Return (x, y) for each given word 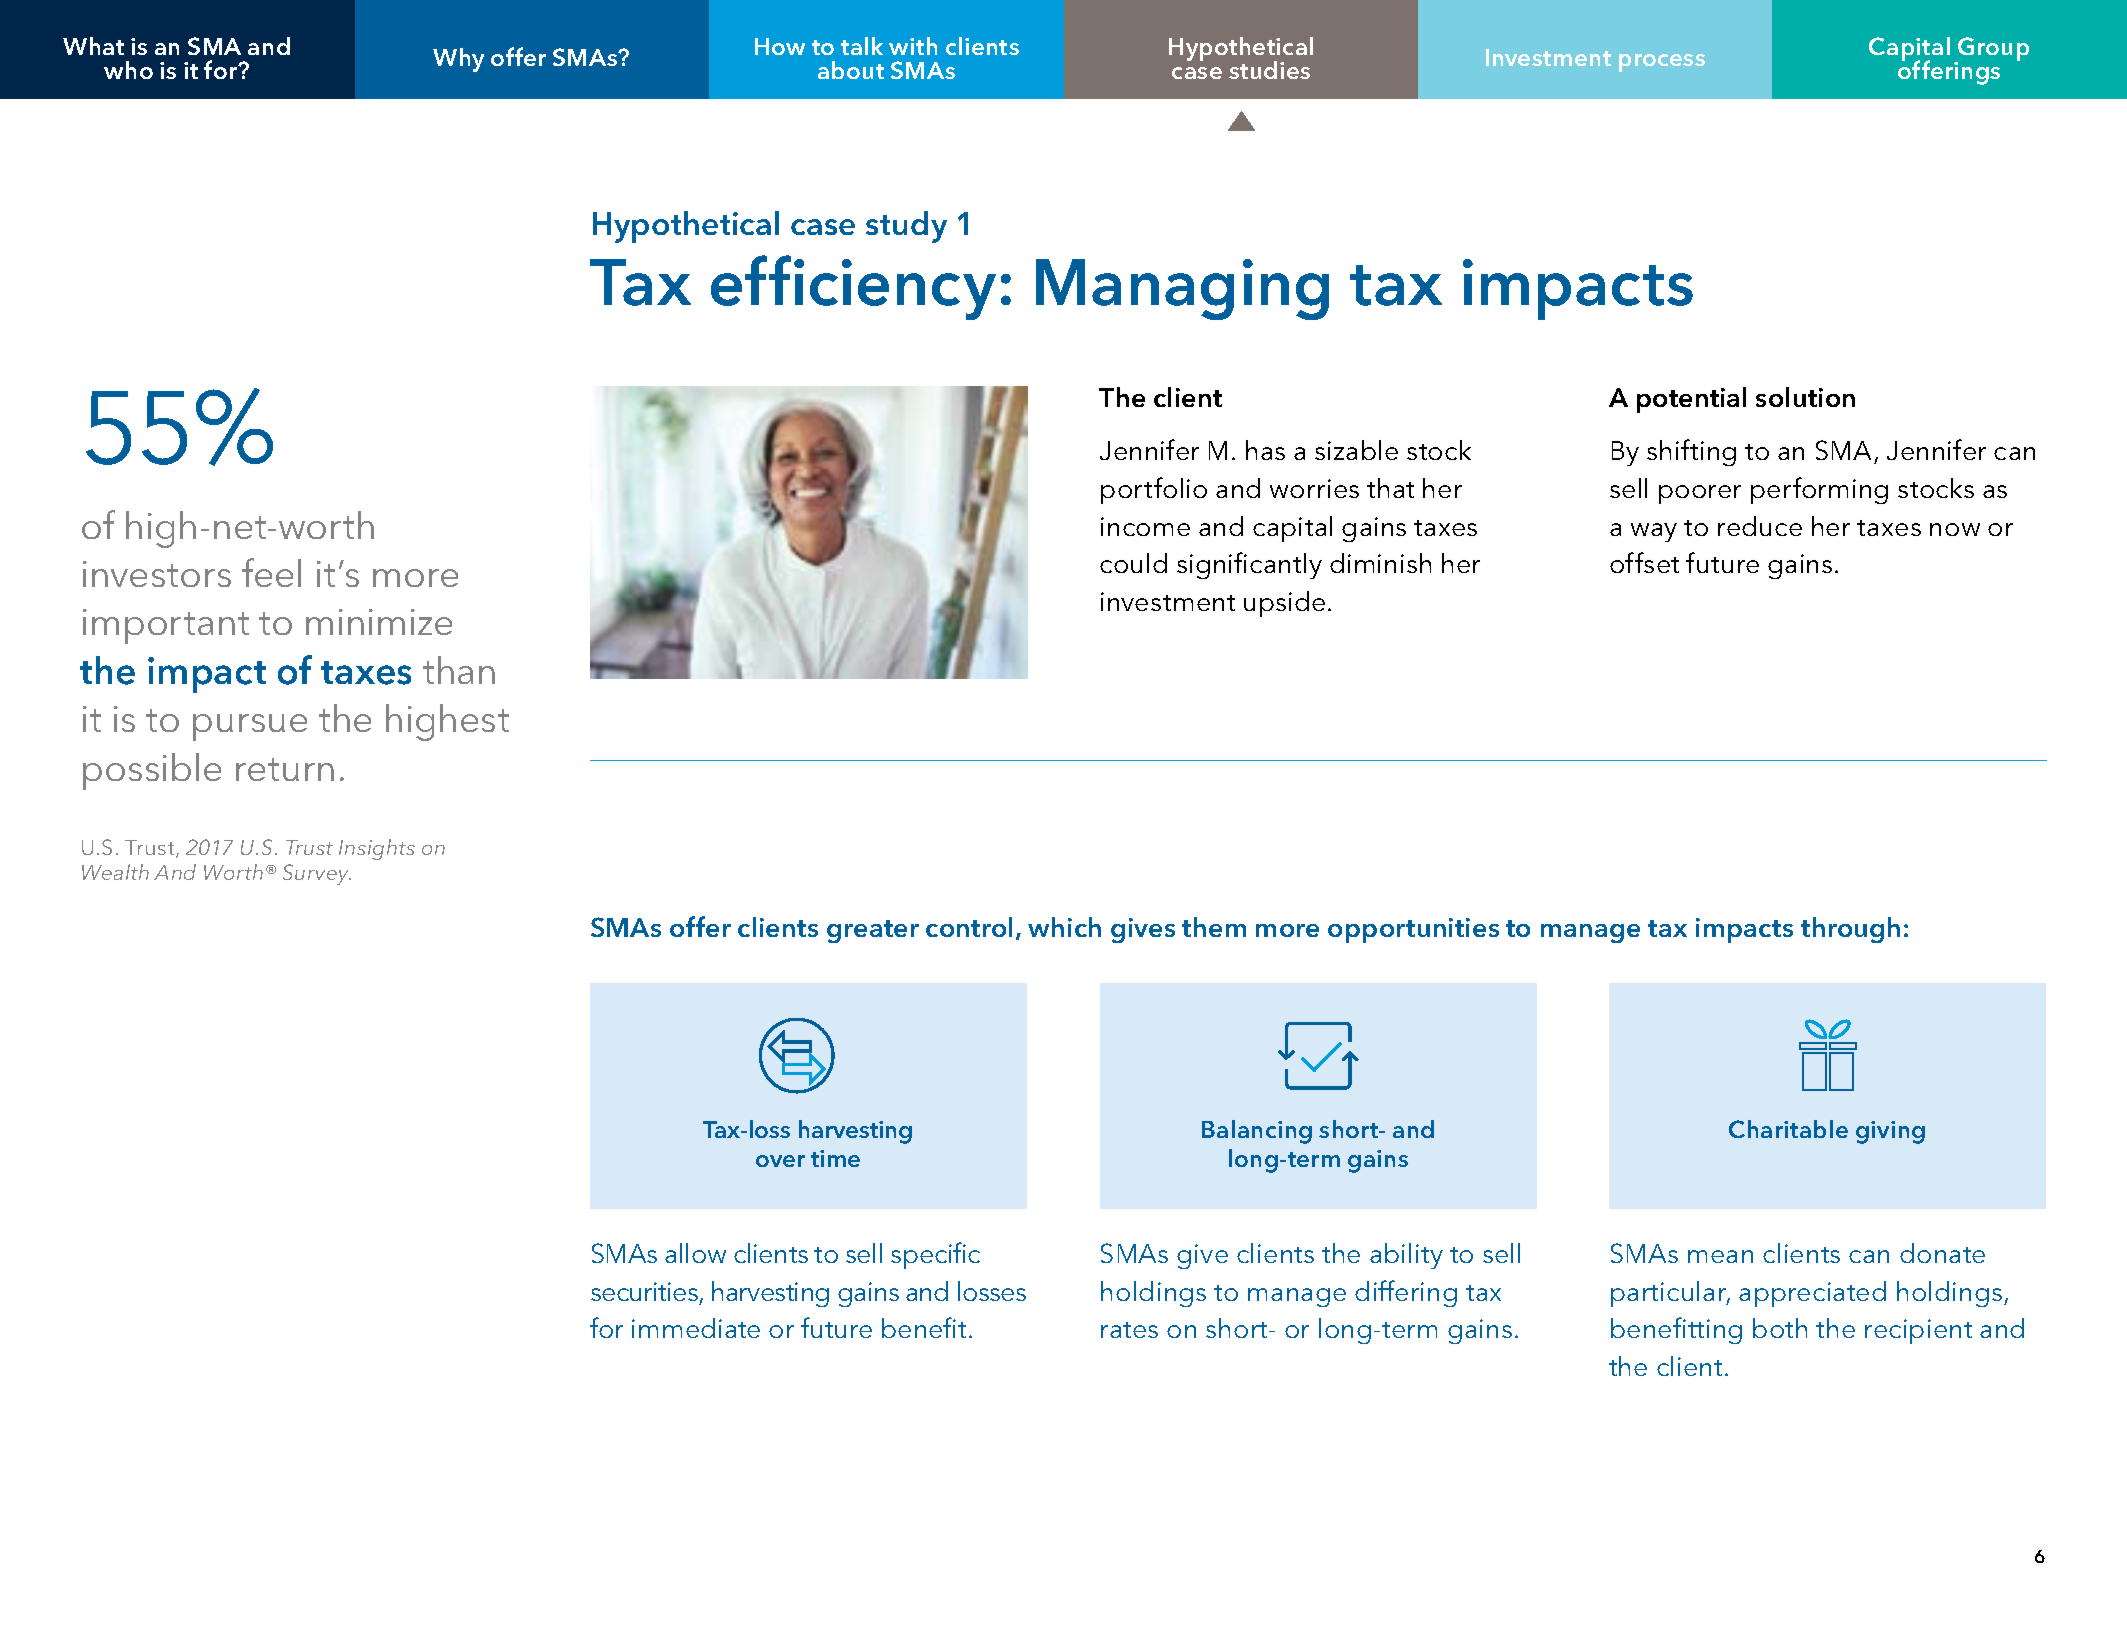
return (285, 769)
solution (1805, 397)
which (1064, 927)
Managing (1182, 289)
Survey (317, 874)
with (913, 46)
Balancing (1257, 1132)
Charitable (1788, 1129)
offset (1644, 562)
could (1133, 563)
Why (458, 60)
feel (271, 572)
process (1662, 63)
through (1850, 930)
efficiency (853, 287)
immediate (696, 1328)
